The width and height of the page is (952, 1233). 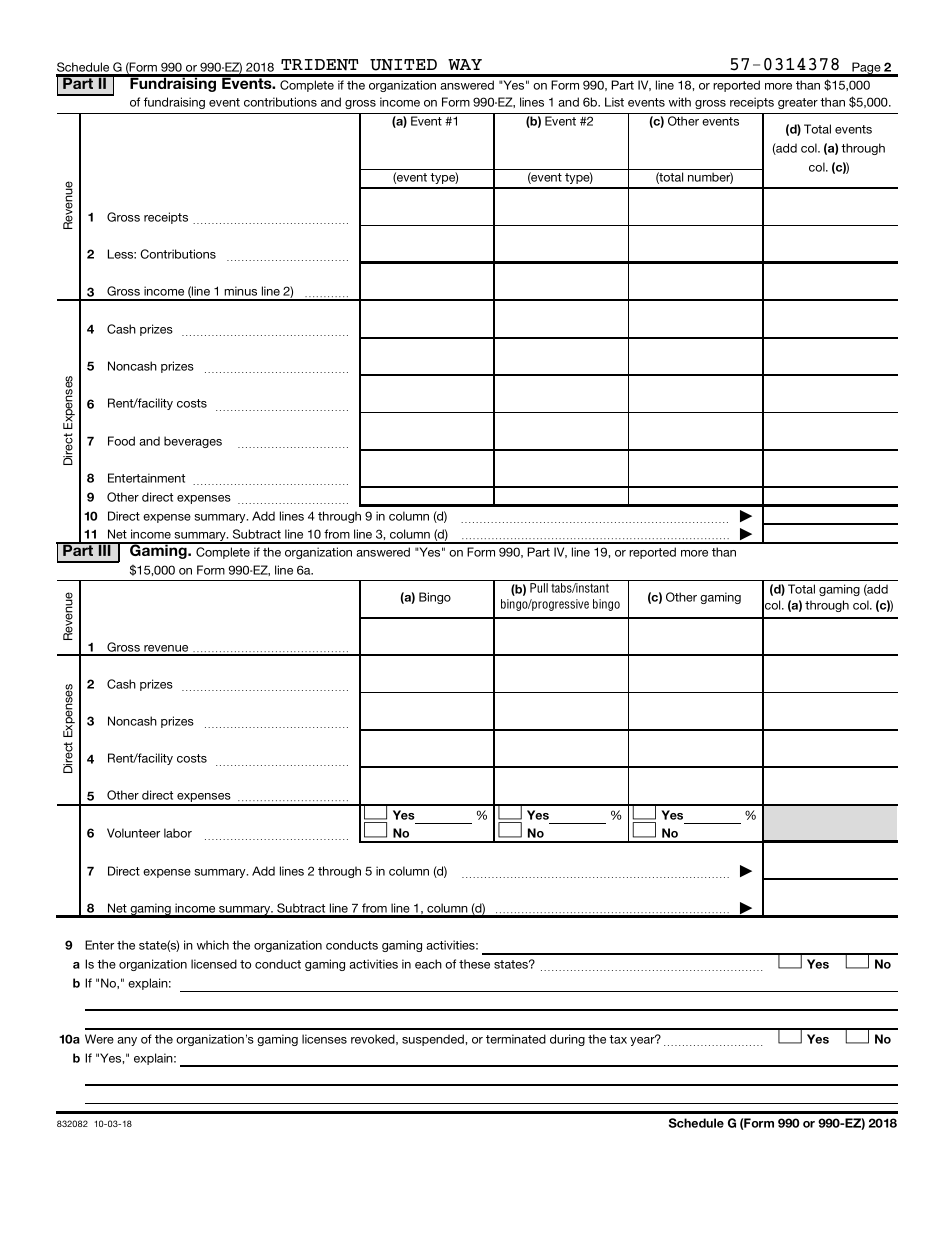 What do you see at coordinates (798, 103) in the page?
I see `greater` at bounding box center [798, 103].
